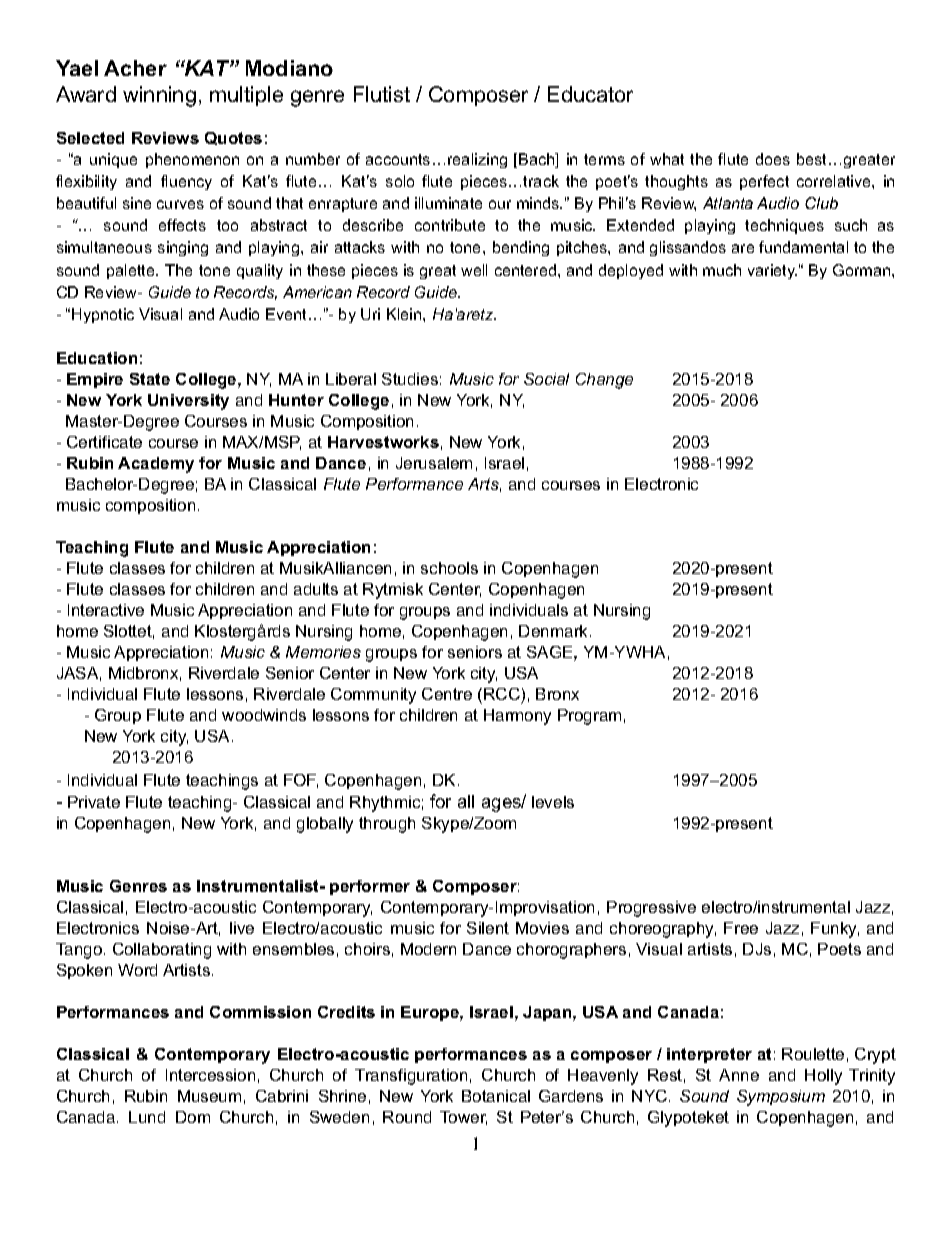 Image resolution: width=952 pixels, height=1233 pixels. Describe the element at coordinates (590, 94) in the image. I see `Educator` at that location.
